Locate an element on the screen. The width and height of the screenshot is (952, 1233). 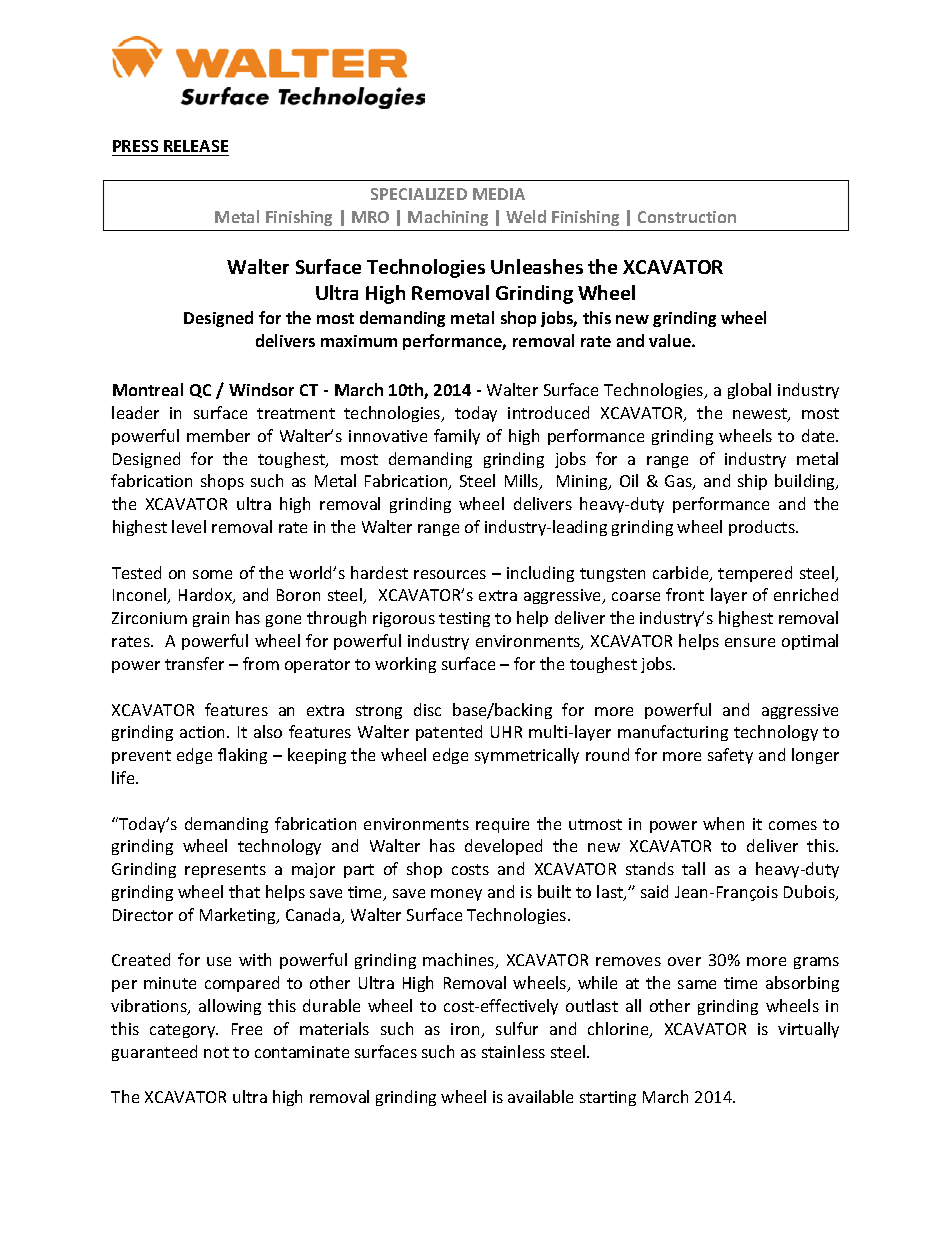
Construction is located at coordinates (687, 217).
